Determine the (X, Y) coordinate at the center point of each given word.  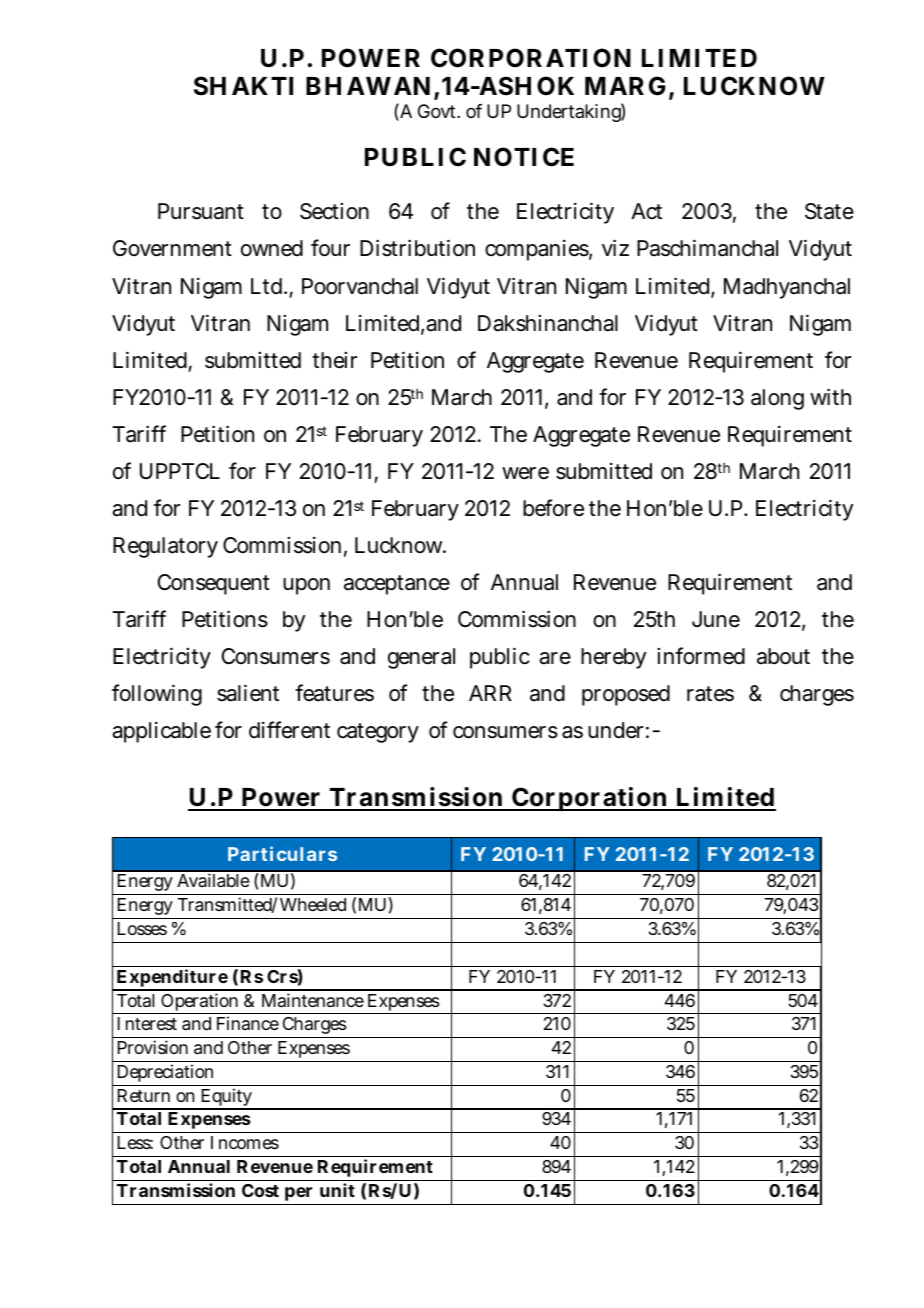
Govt (439, 111)
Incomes (245, 1142)
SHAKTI (243, 86)
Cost (260, 1190)
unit (337, 1190)
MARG (627, 87)
